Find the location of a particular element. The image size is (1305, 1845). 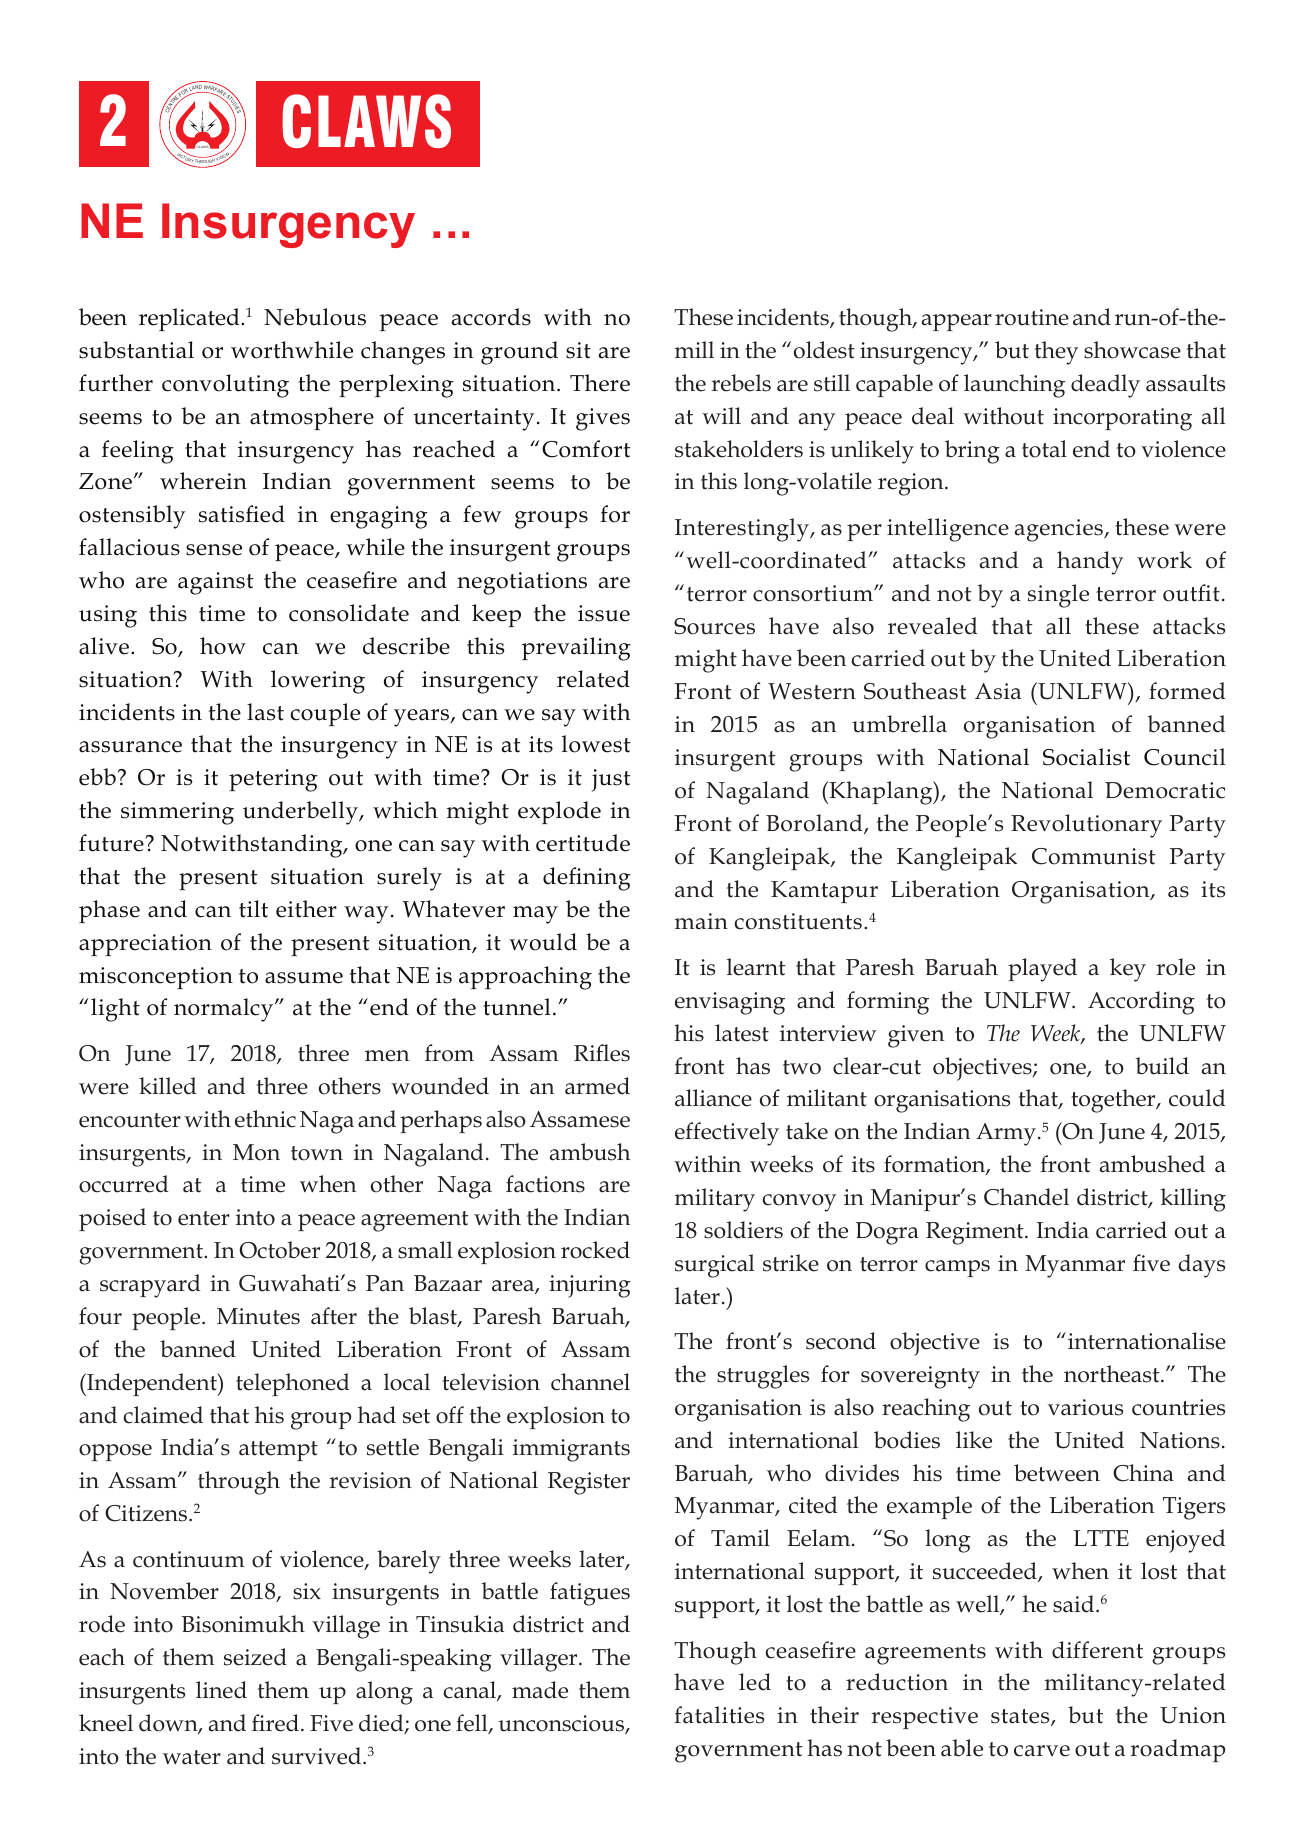

fatalities is located at coordinates (719, 1715).
